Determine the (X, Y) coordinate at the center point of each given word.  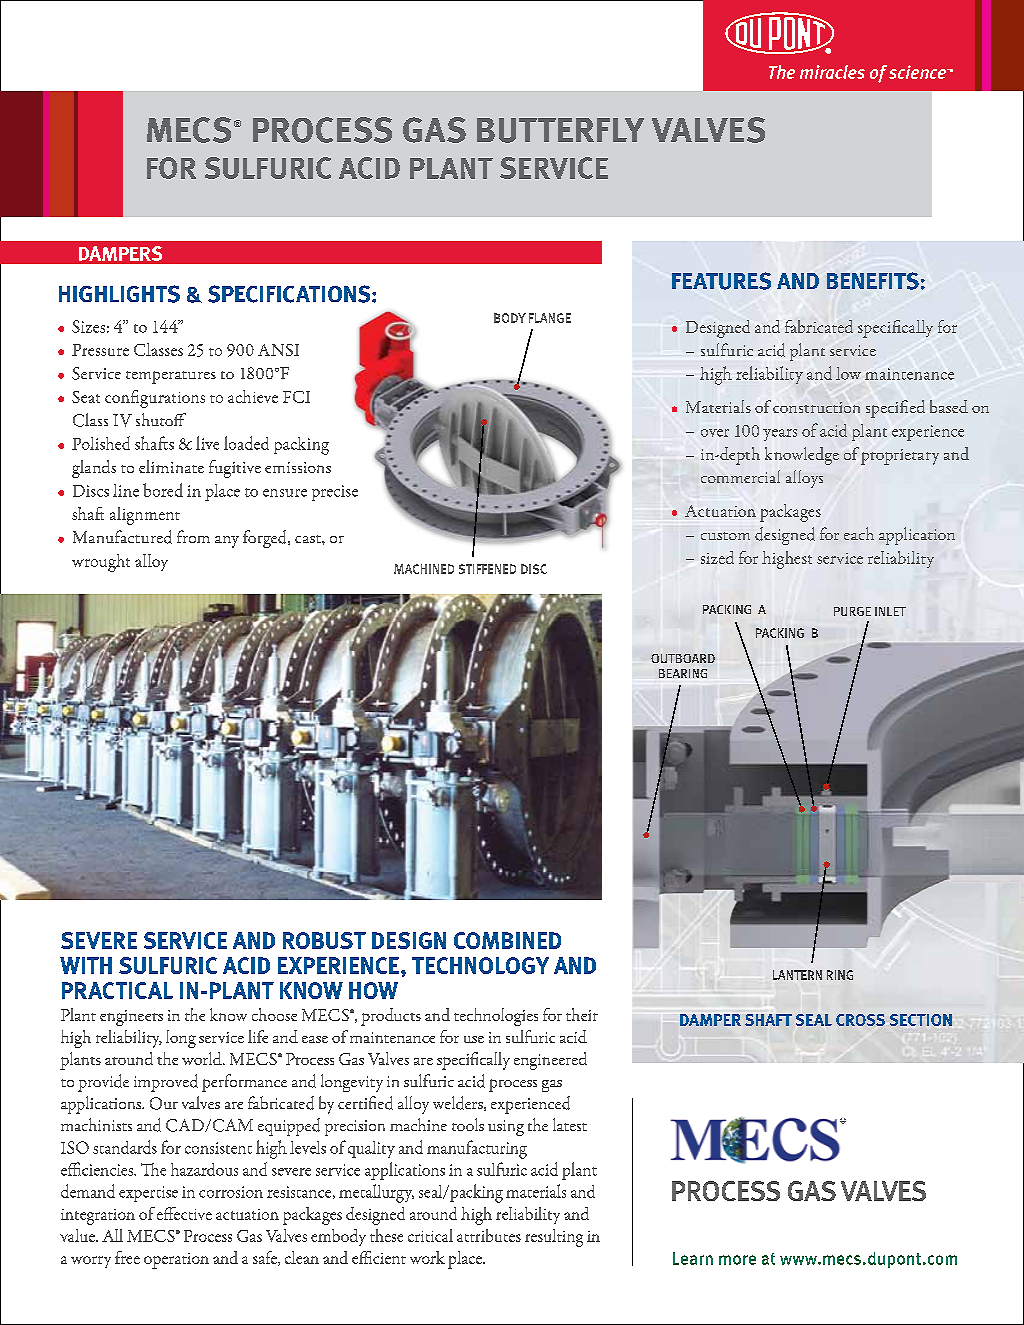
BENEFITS (873, 281)
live (207, 443)
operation (176, 1261)
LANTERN (797, 975)
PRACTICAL (117, 990)
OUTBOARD (683, 658)
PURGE (852, 611)
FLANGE (550, 318)
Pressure (100, 350)
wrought (101, 563)
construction (816, 407)
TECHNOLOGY (480, 965)
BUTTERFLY (560, 130)
